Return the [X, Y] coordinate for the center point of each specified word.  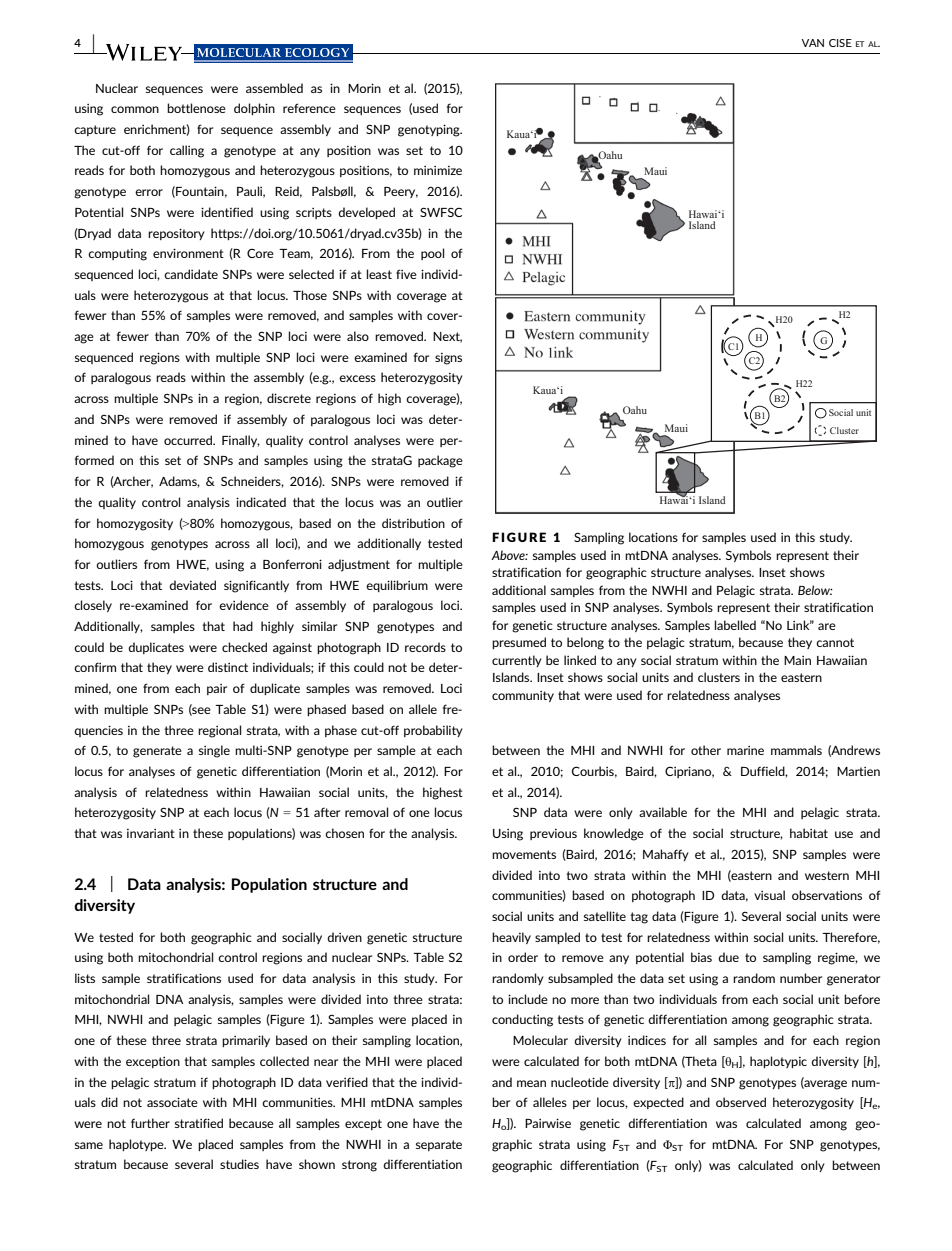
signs [448, 359]
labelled [735, 625]
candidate [191, 274]
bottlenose [196, 108]
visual [769, 895]
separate [439, 1145]
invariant [151, 833]
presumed [519, 643]
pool [432, 254]
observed [741, 1102]
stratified [199, 1123]
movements [524, 854]
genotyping [430, 130]
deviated [192, 585]
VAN [812, 43]
